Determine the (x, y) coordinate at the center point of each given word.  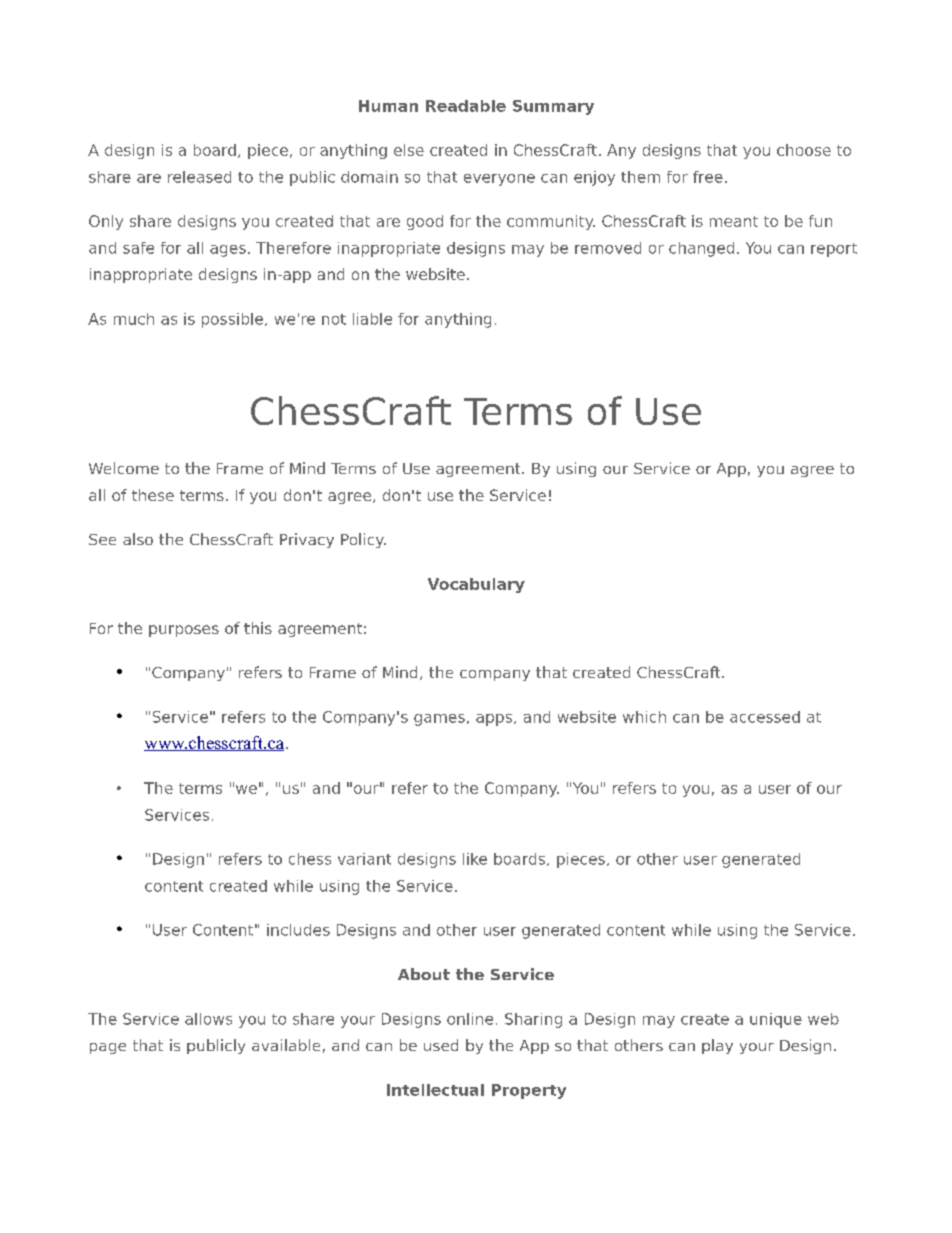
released (199, 177)
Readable (466, 106)
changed (701, 249)
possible (234, 320)
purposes (184, 631)
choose (804, 150)
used (441, 1045)
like (475, 859)
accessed (765, 717)
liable (372, 319)
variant (364, 859)
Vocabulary (476, 585)
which (644, 717)
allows (208, 1019)
